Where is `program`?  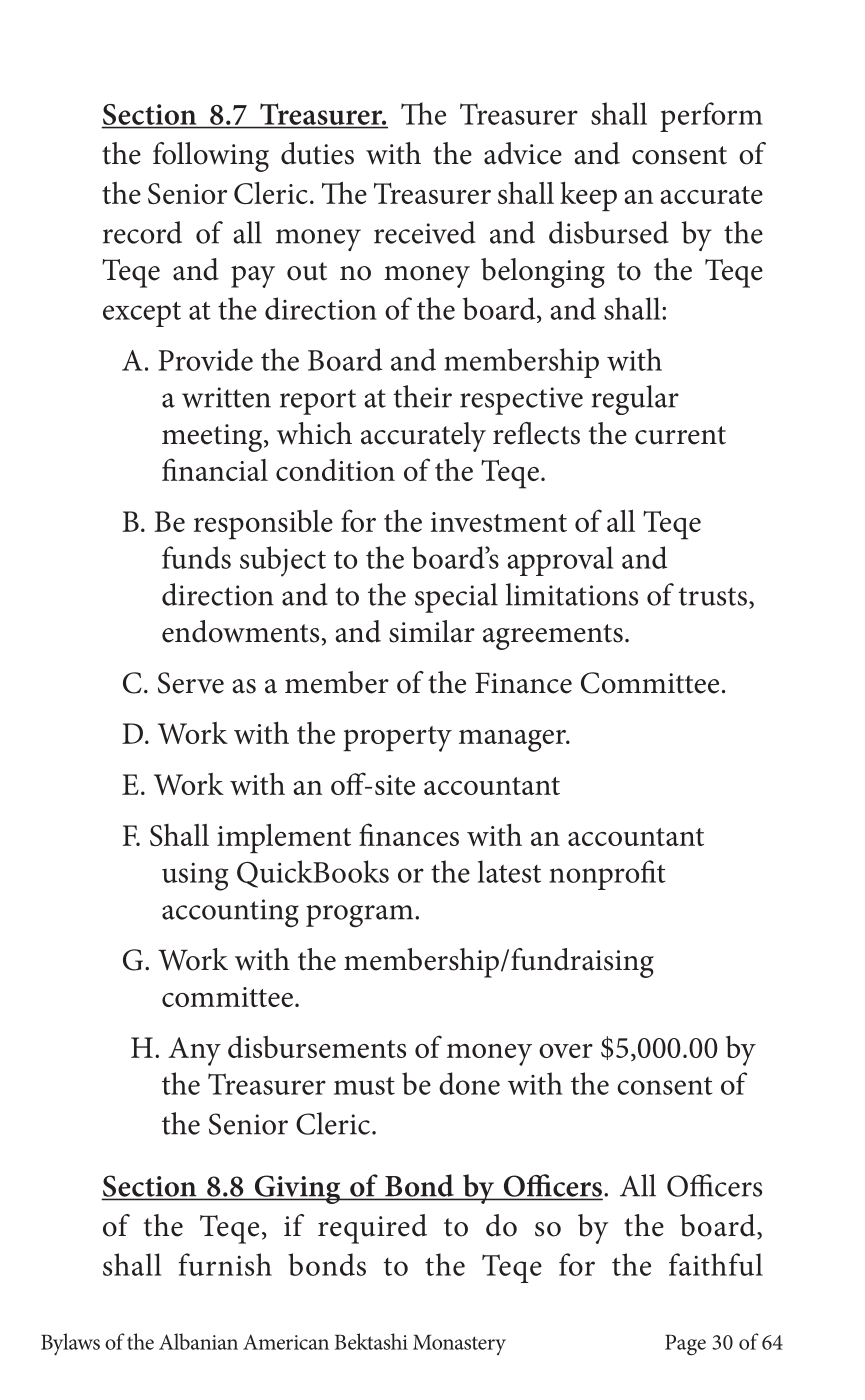
program is located at coordinates (361, 916).
